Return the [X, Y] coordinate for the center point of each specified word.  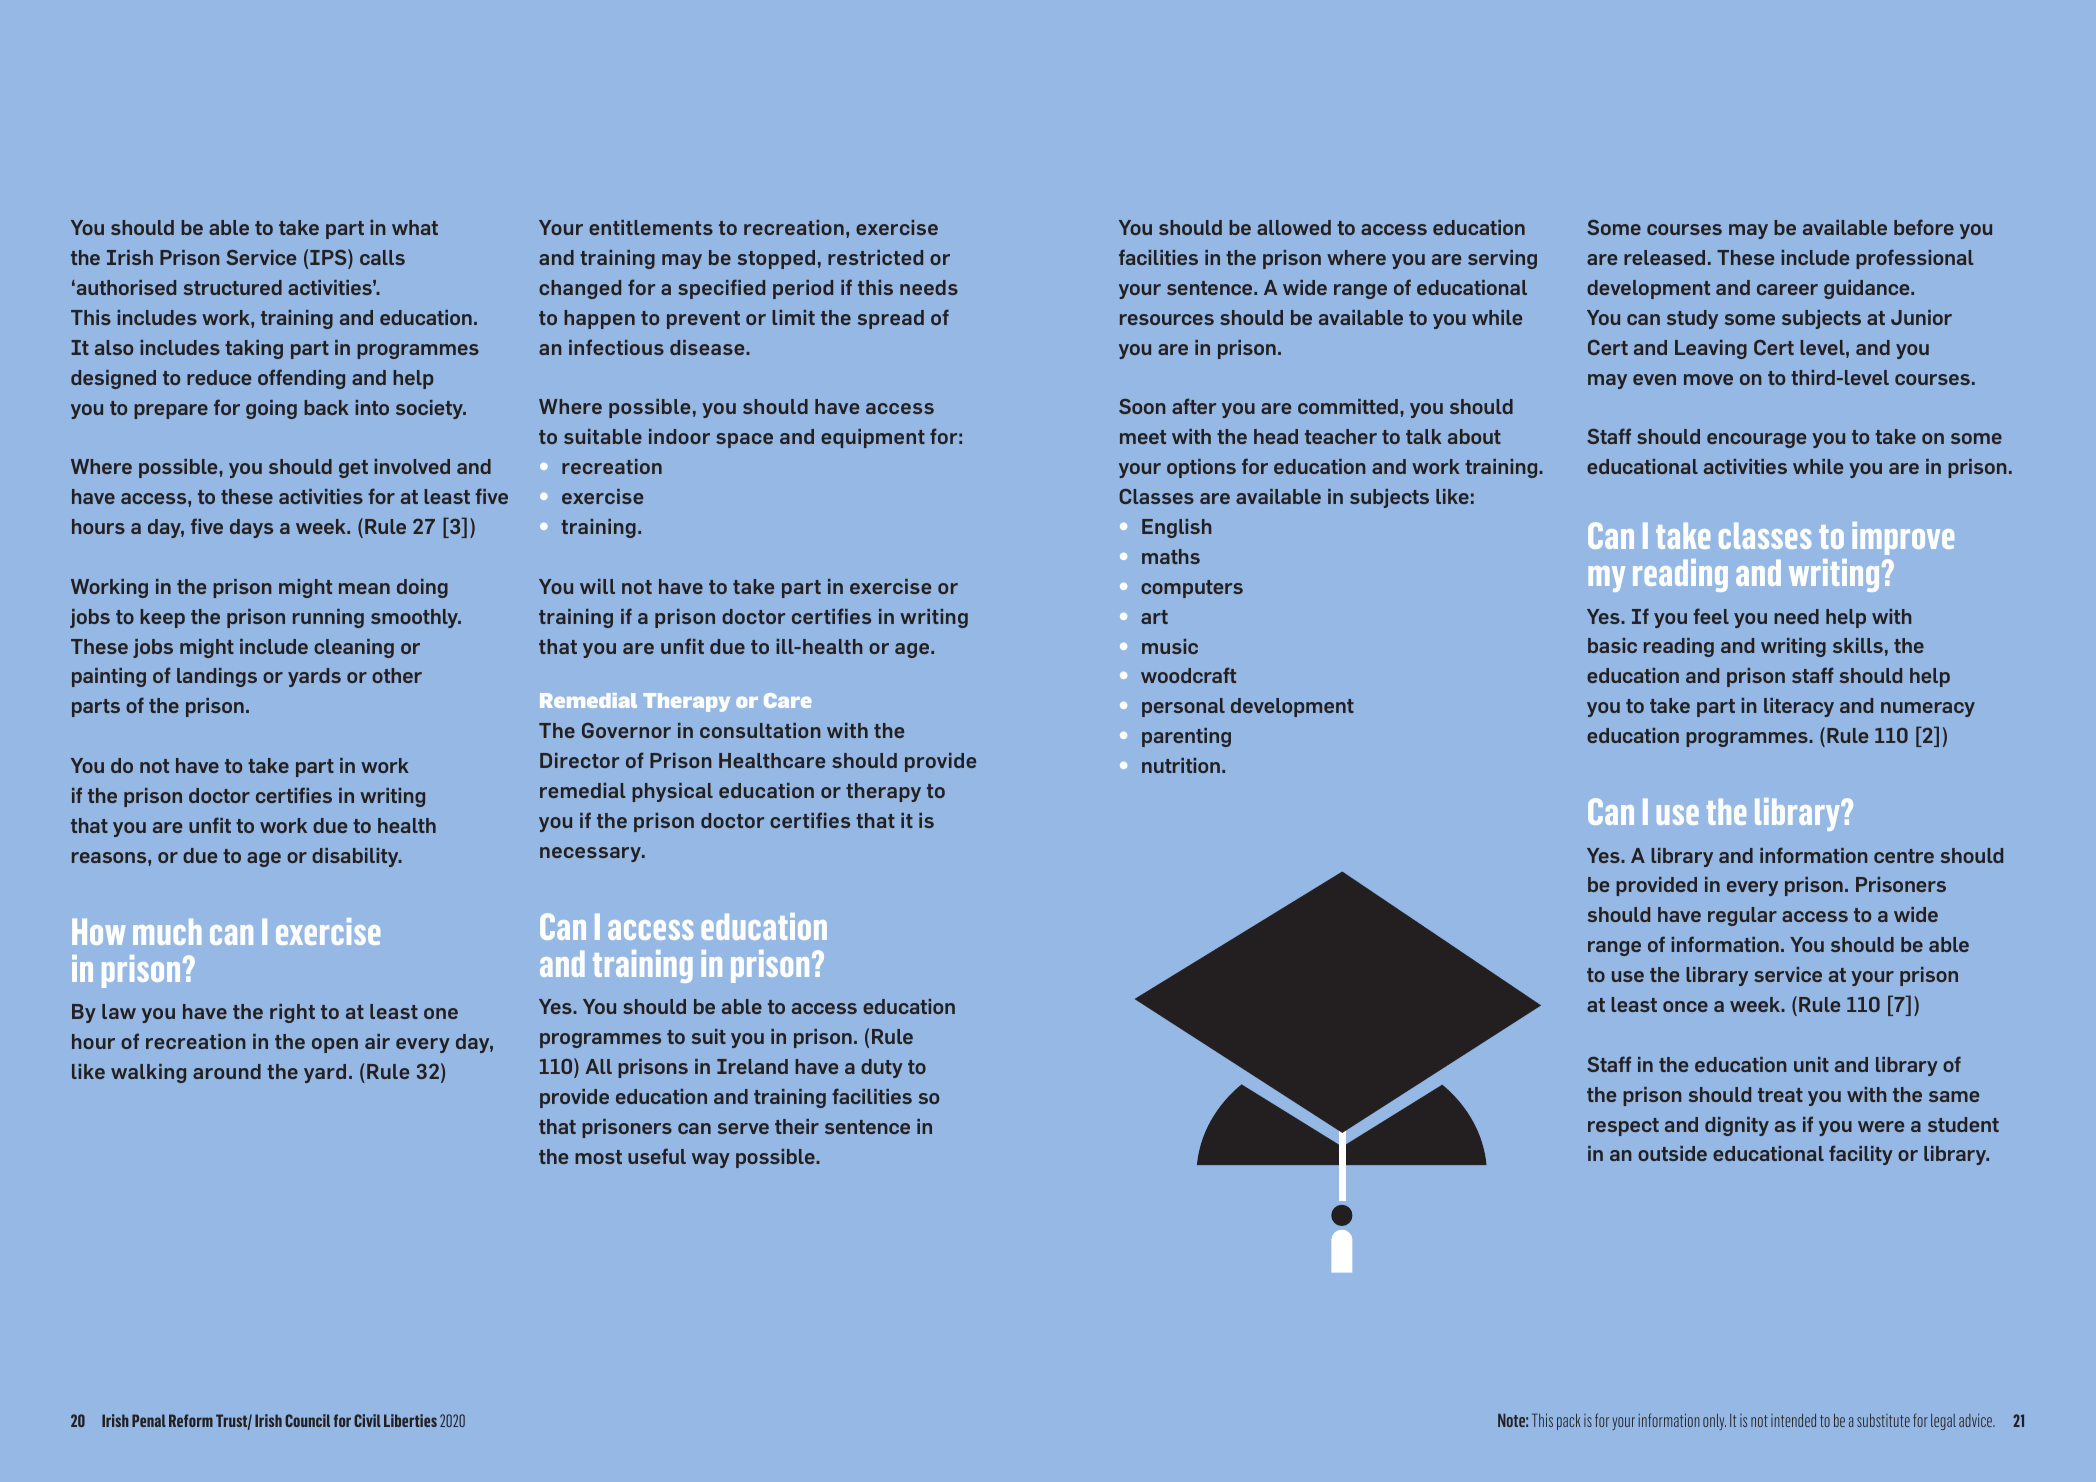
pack [1569, 1422]
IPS [329, 258]
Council [307, 1420]
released [1664, 257]
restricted [875, 257]
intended [1793, 1420]
